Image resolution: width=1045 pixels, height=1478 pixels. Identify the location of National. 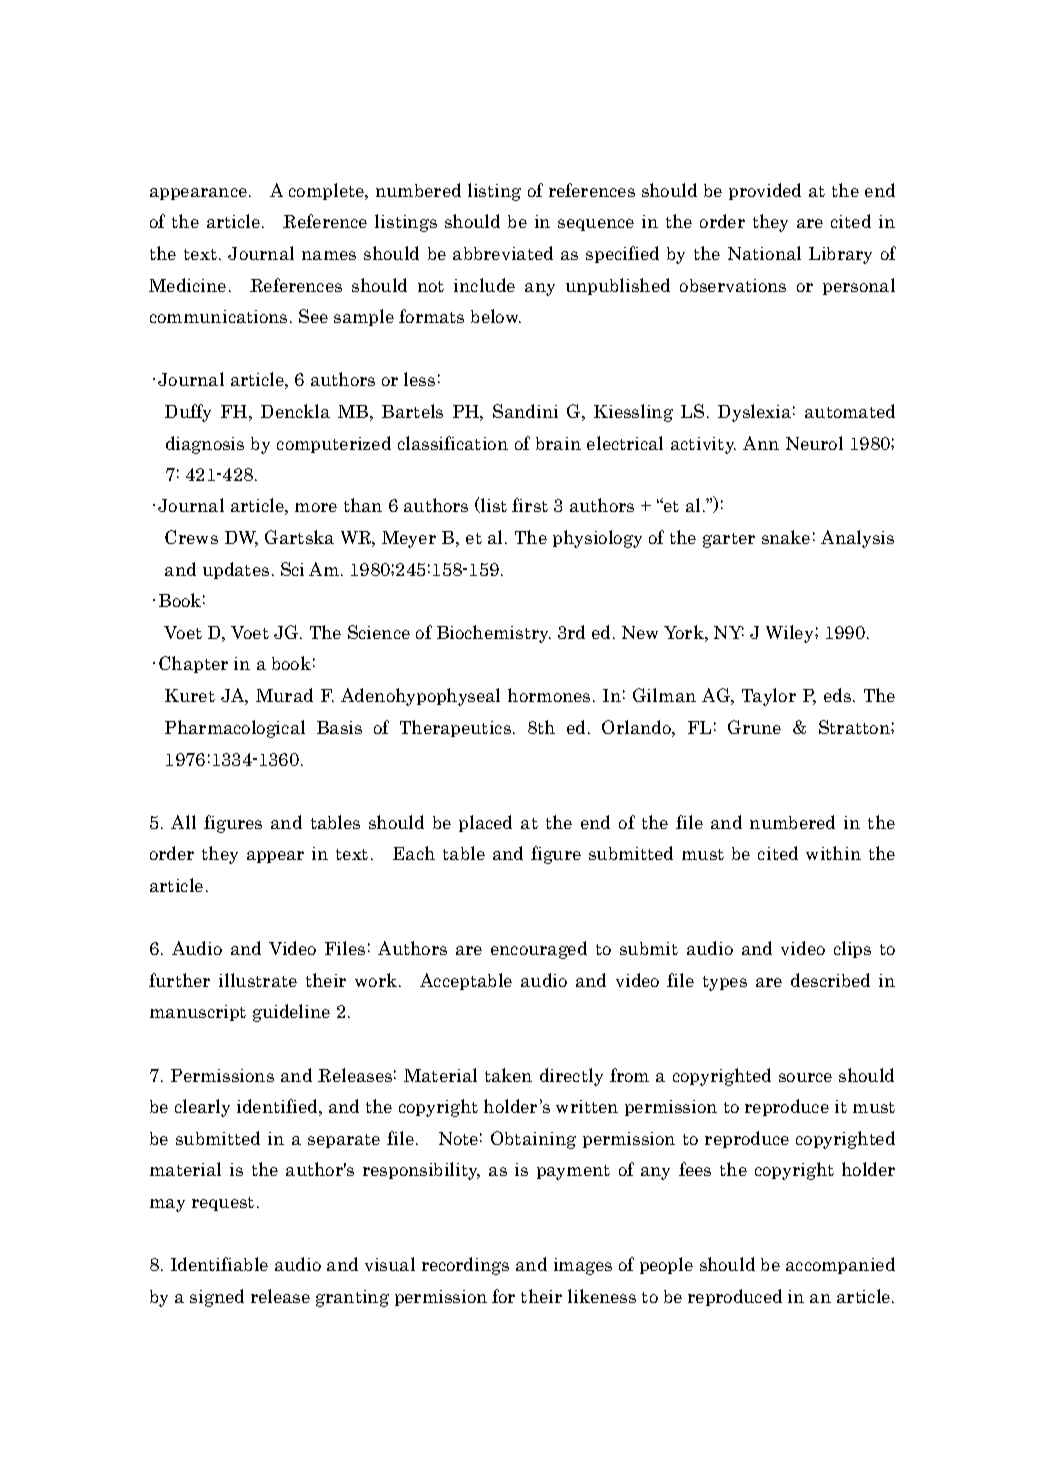
(764, 253).
